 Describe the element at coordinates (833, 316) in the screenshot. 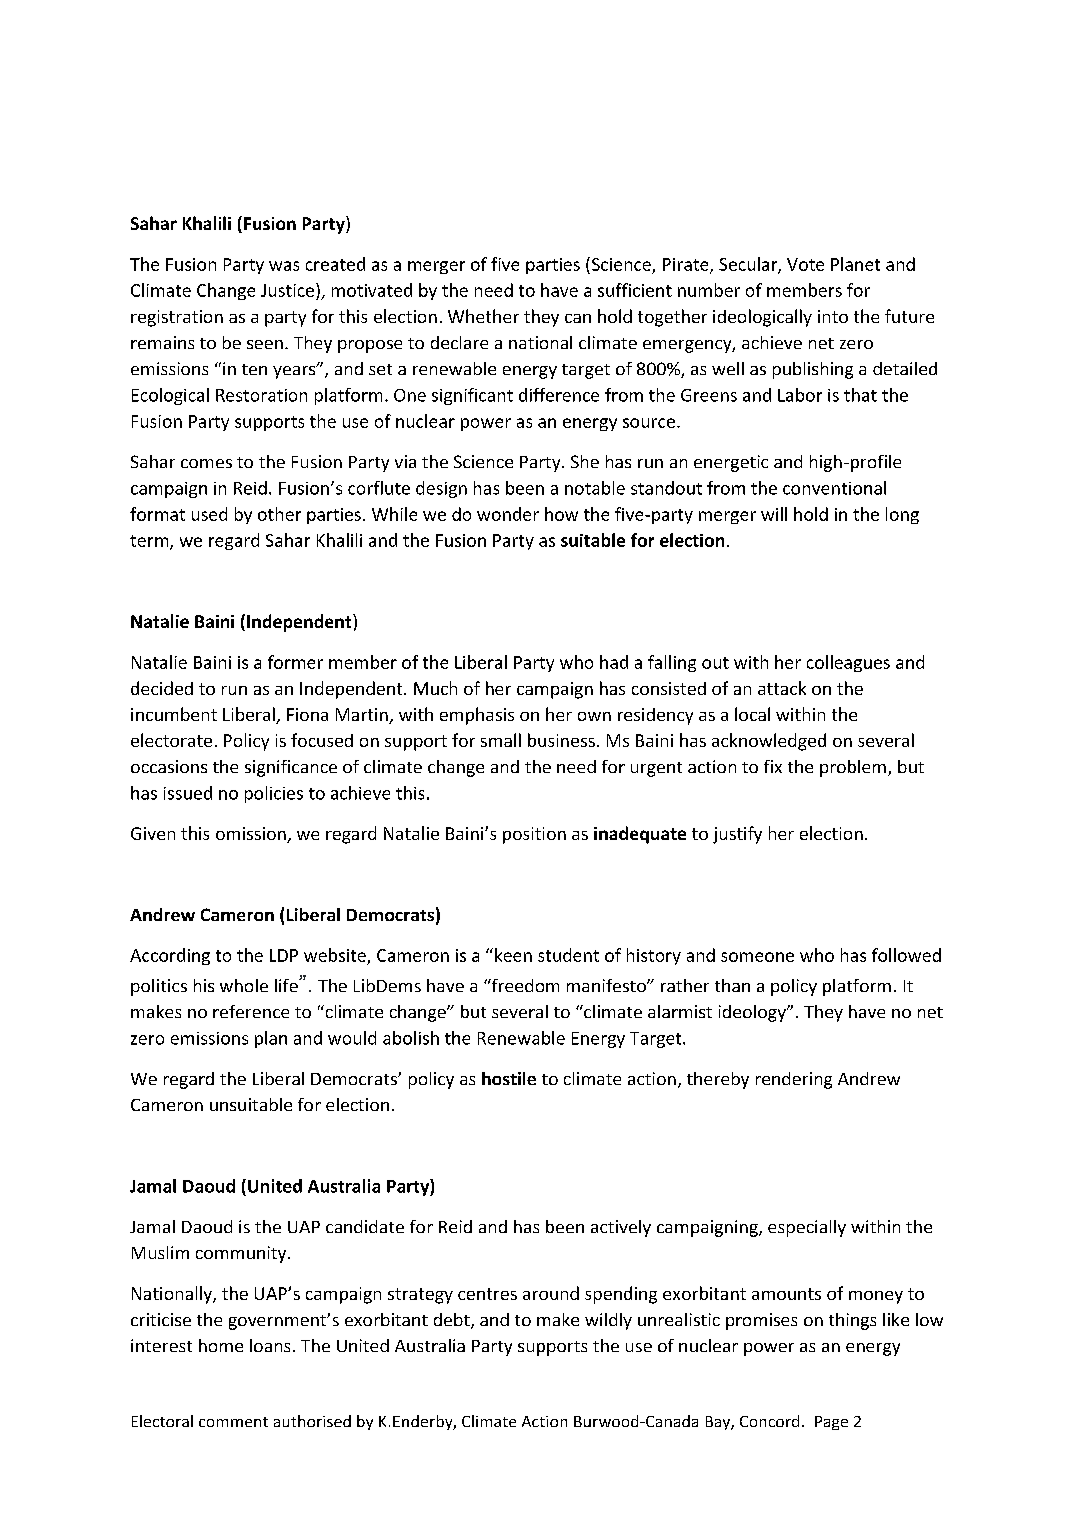

I see `into` at that location.
